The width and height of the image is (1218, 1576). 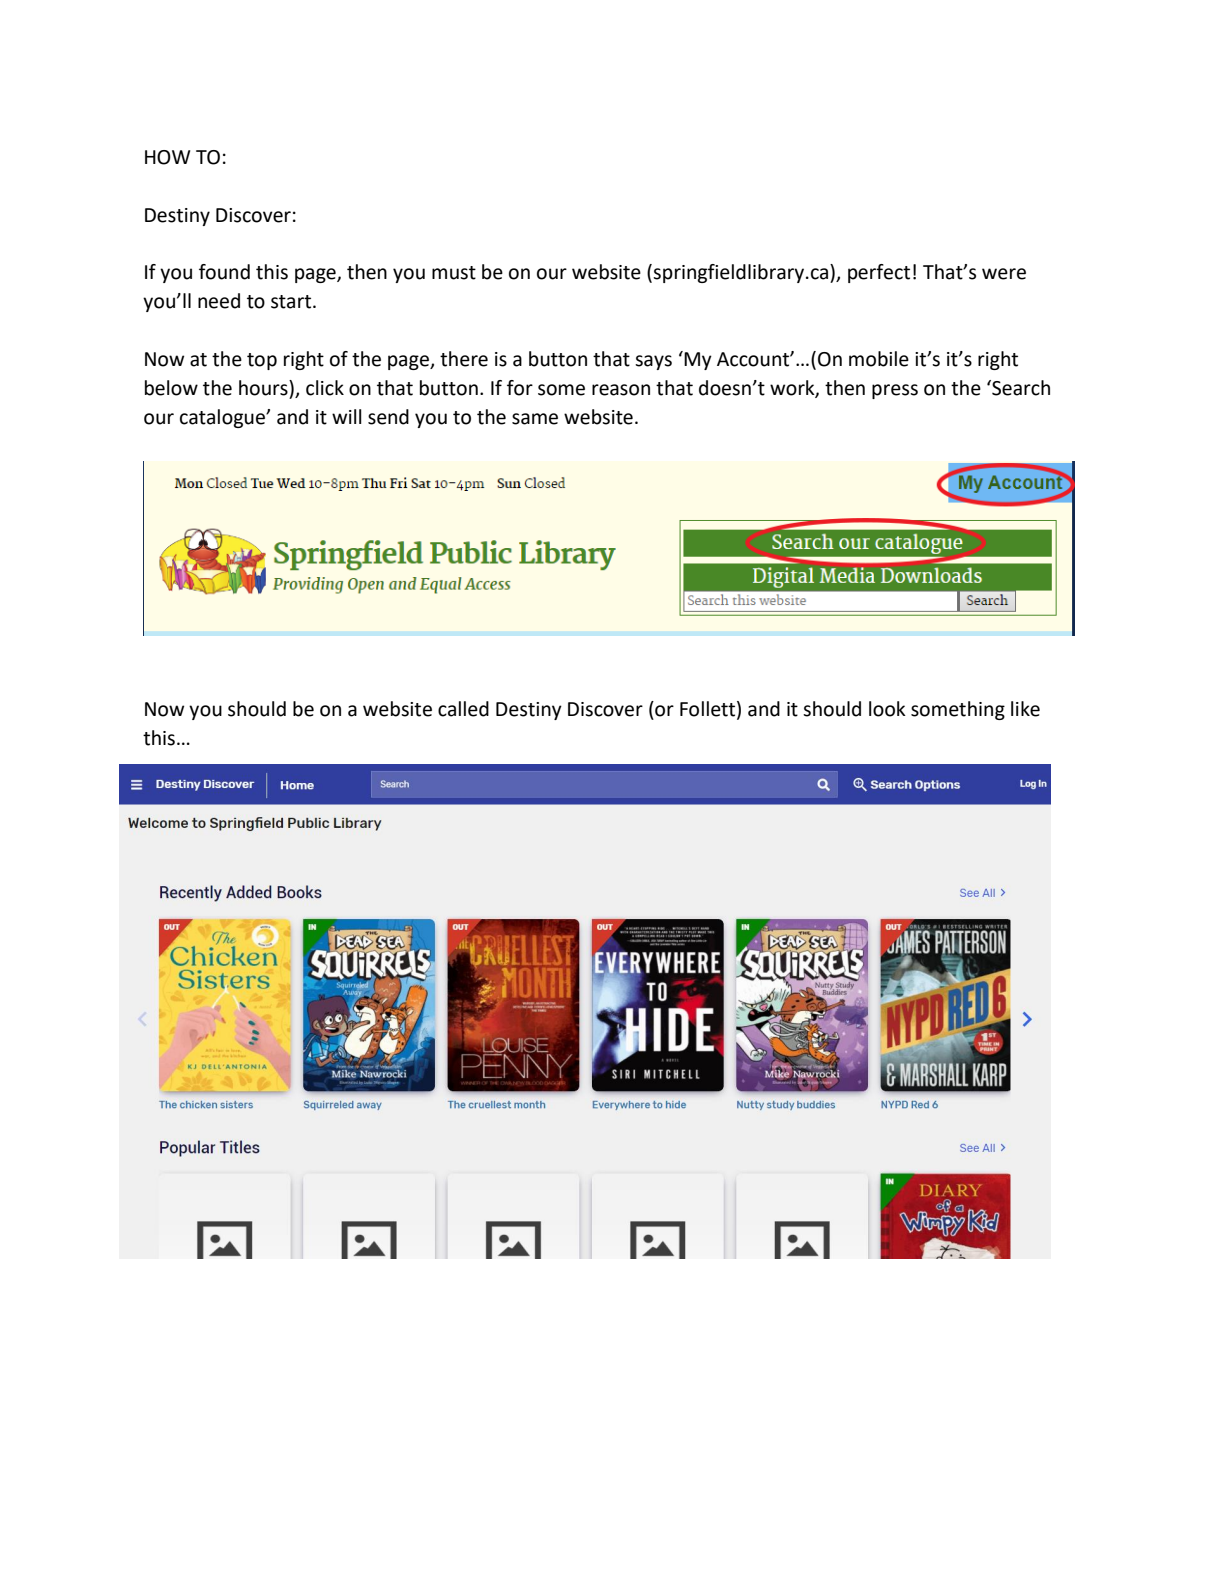 I want to click on start, so click(x=292, y=302).
